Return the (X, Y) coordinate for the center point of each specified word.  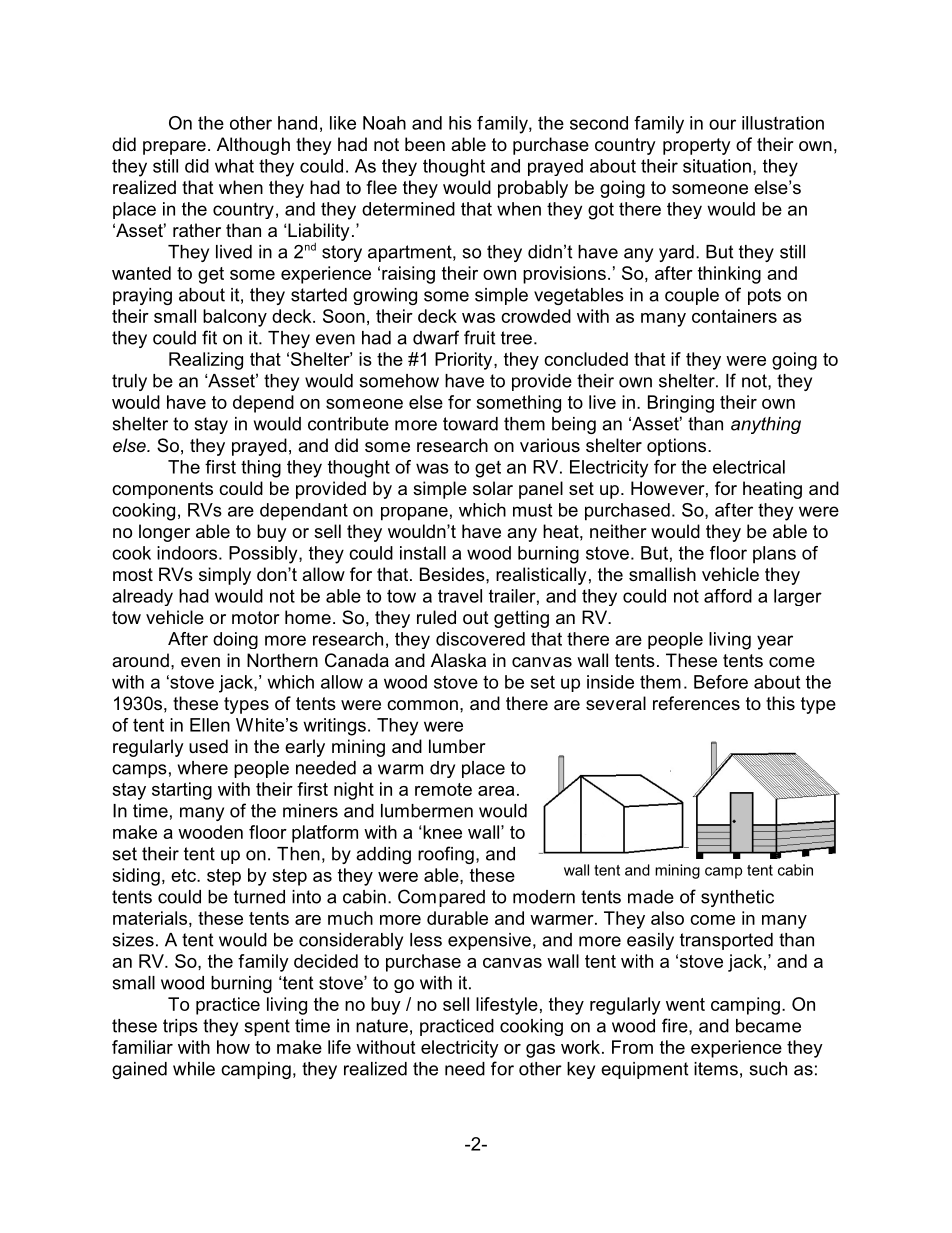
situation (717, 166)
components (162, 490)
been (425, 144)
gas (540, 1051)
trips (180, 1027)
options (678, 447)
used (208, 746)
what (234, 166)
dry (442, 769)
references (696, 703)
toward (470, 424)
